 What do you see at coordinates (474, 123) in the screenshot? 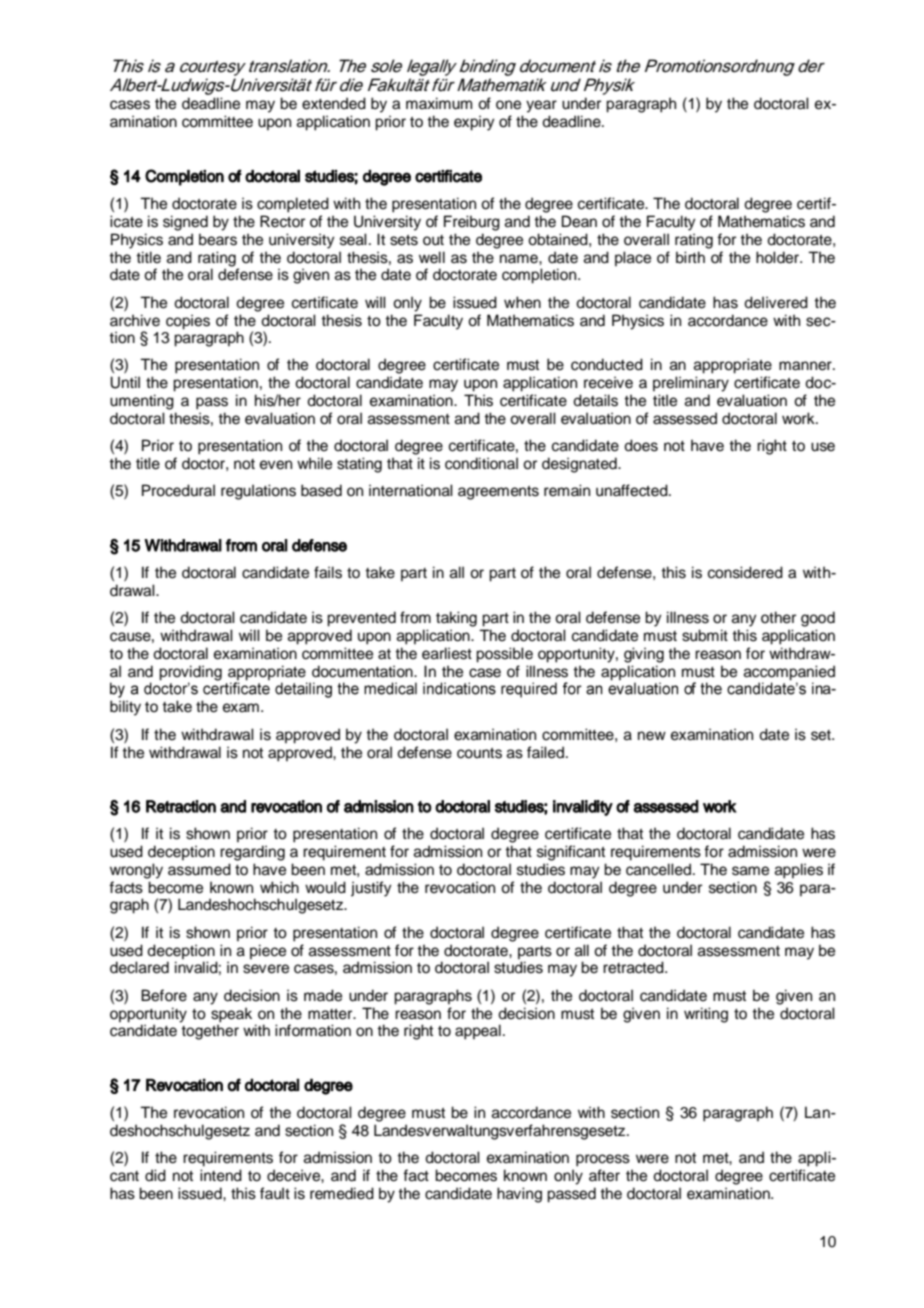
I see `expiry` at bounding box center [474, 123].
